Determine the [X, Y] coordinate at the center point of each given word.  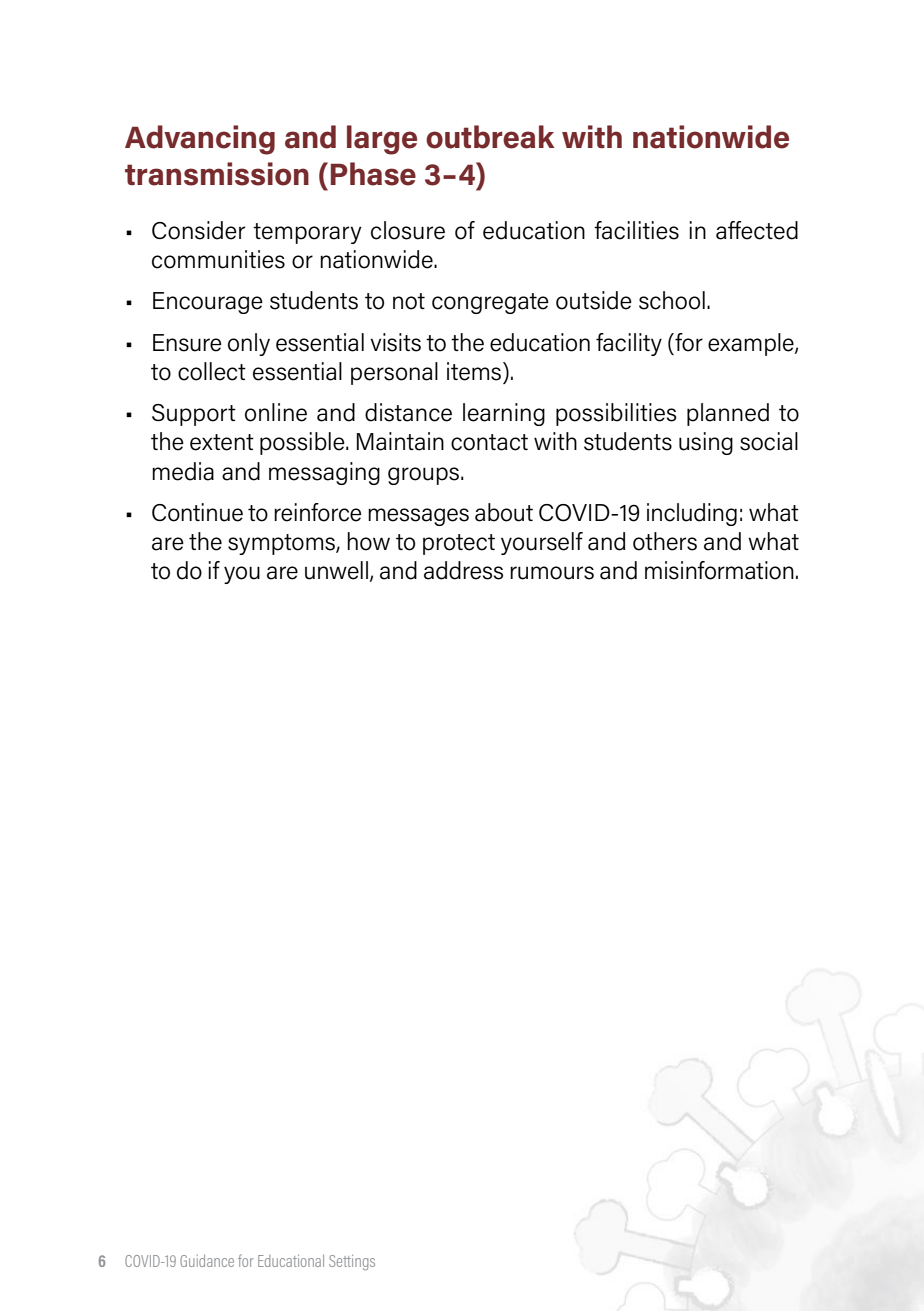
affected [757, 230]
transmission [217, 174]
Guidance [207, 1261]
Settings [352, 1262]
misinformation [719, 570]
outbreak [490, 137]
